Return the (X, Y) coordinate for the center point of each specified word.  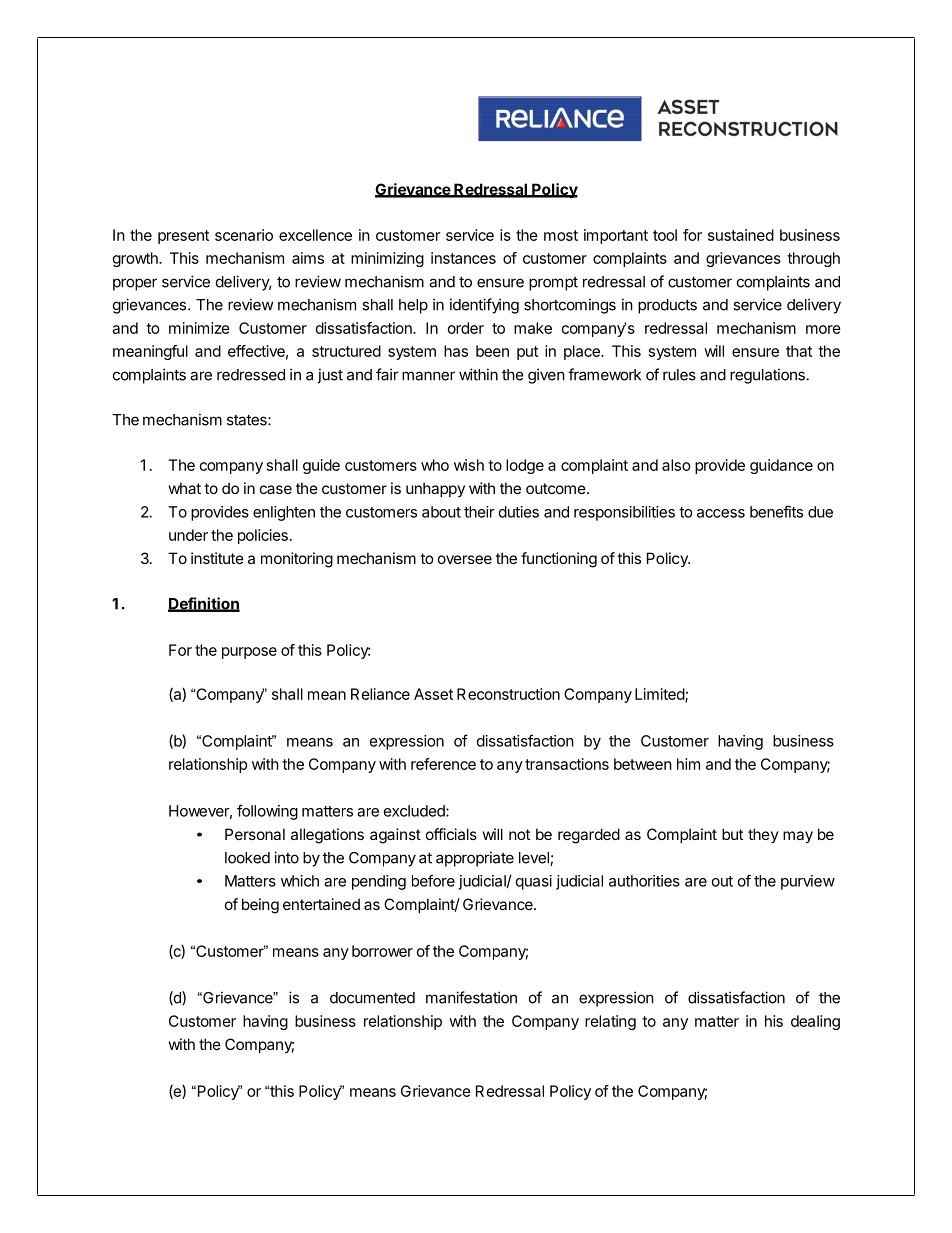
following (267, 812)
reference (443, 764)
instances (463, 258)
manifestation (471, 997)
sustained (741, 235)
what (185, 488)
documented (372, 998)
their (479, 512)
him (688, 764)
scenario (244, 235)
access (721, 513)
